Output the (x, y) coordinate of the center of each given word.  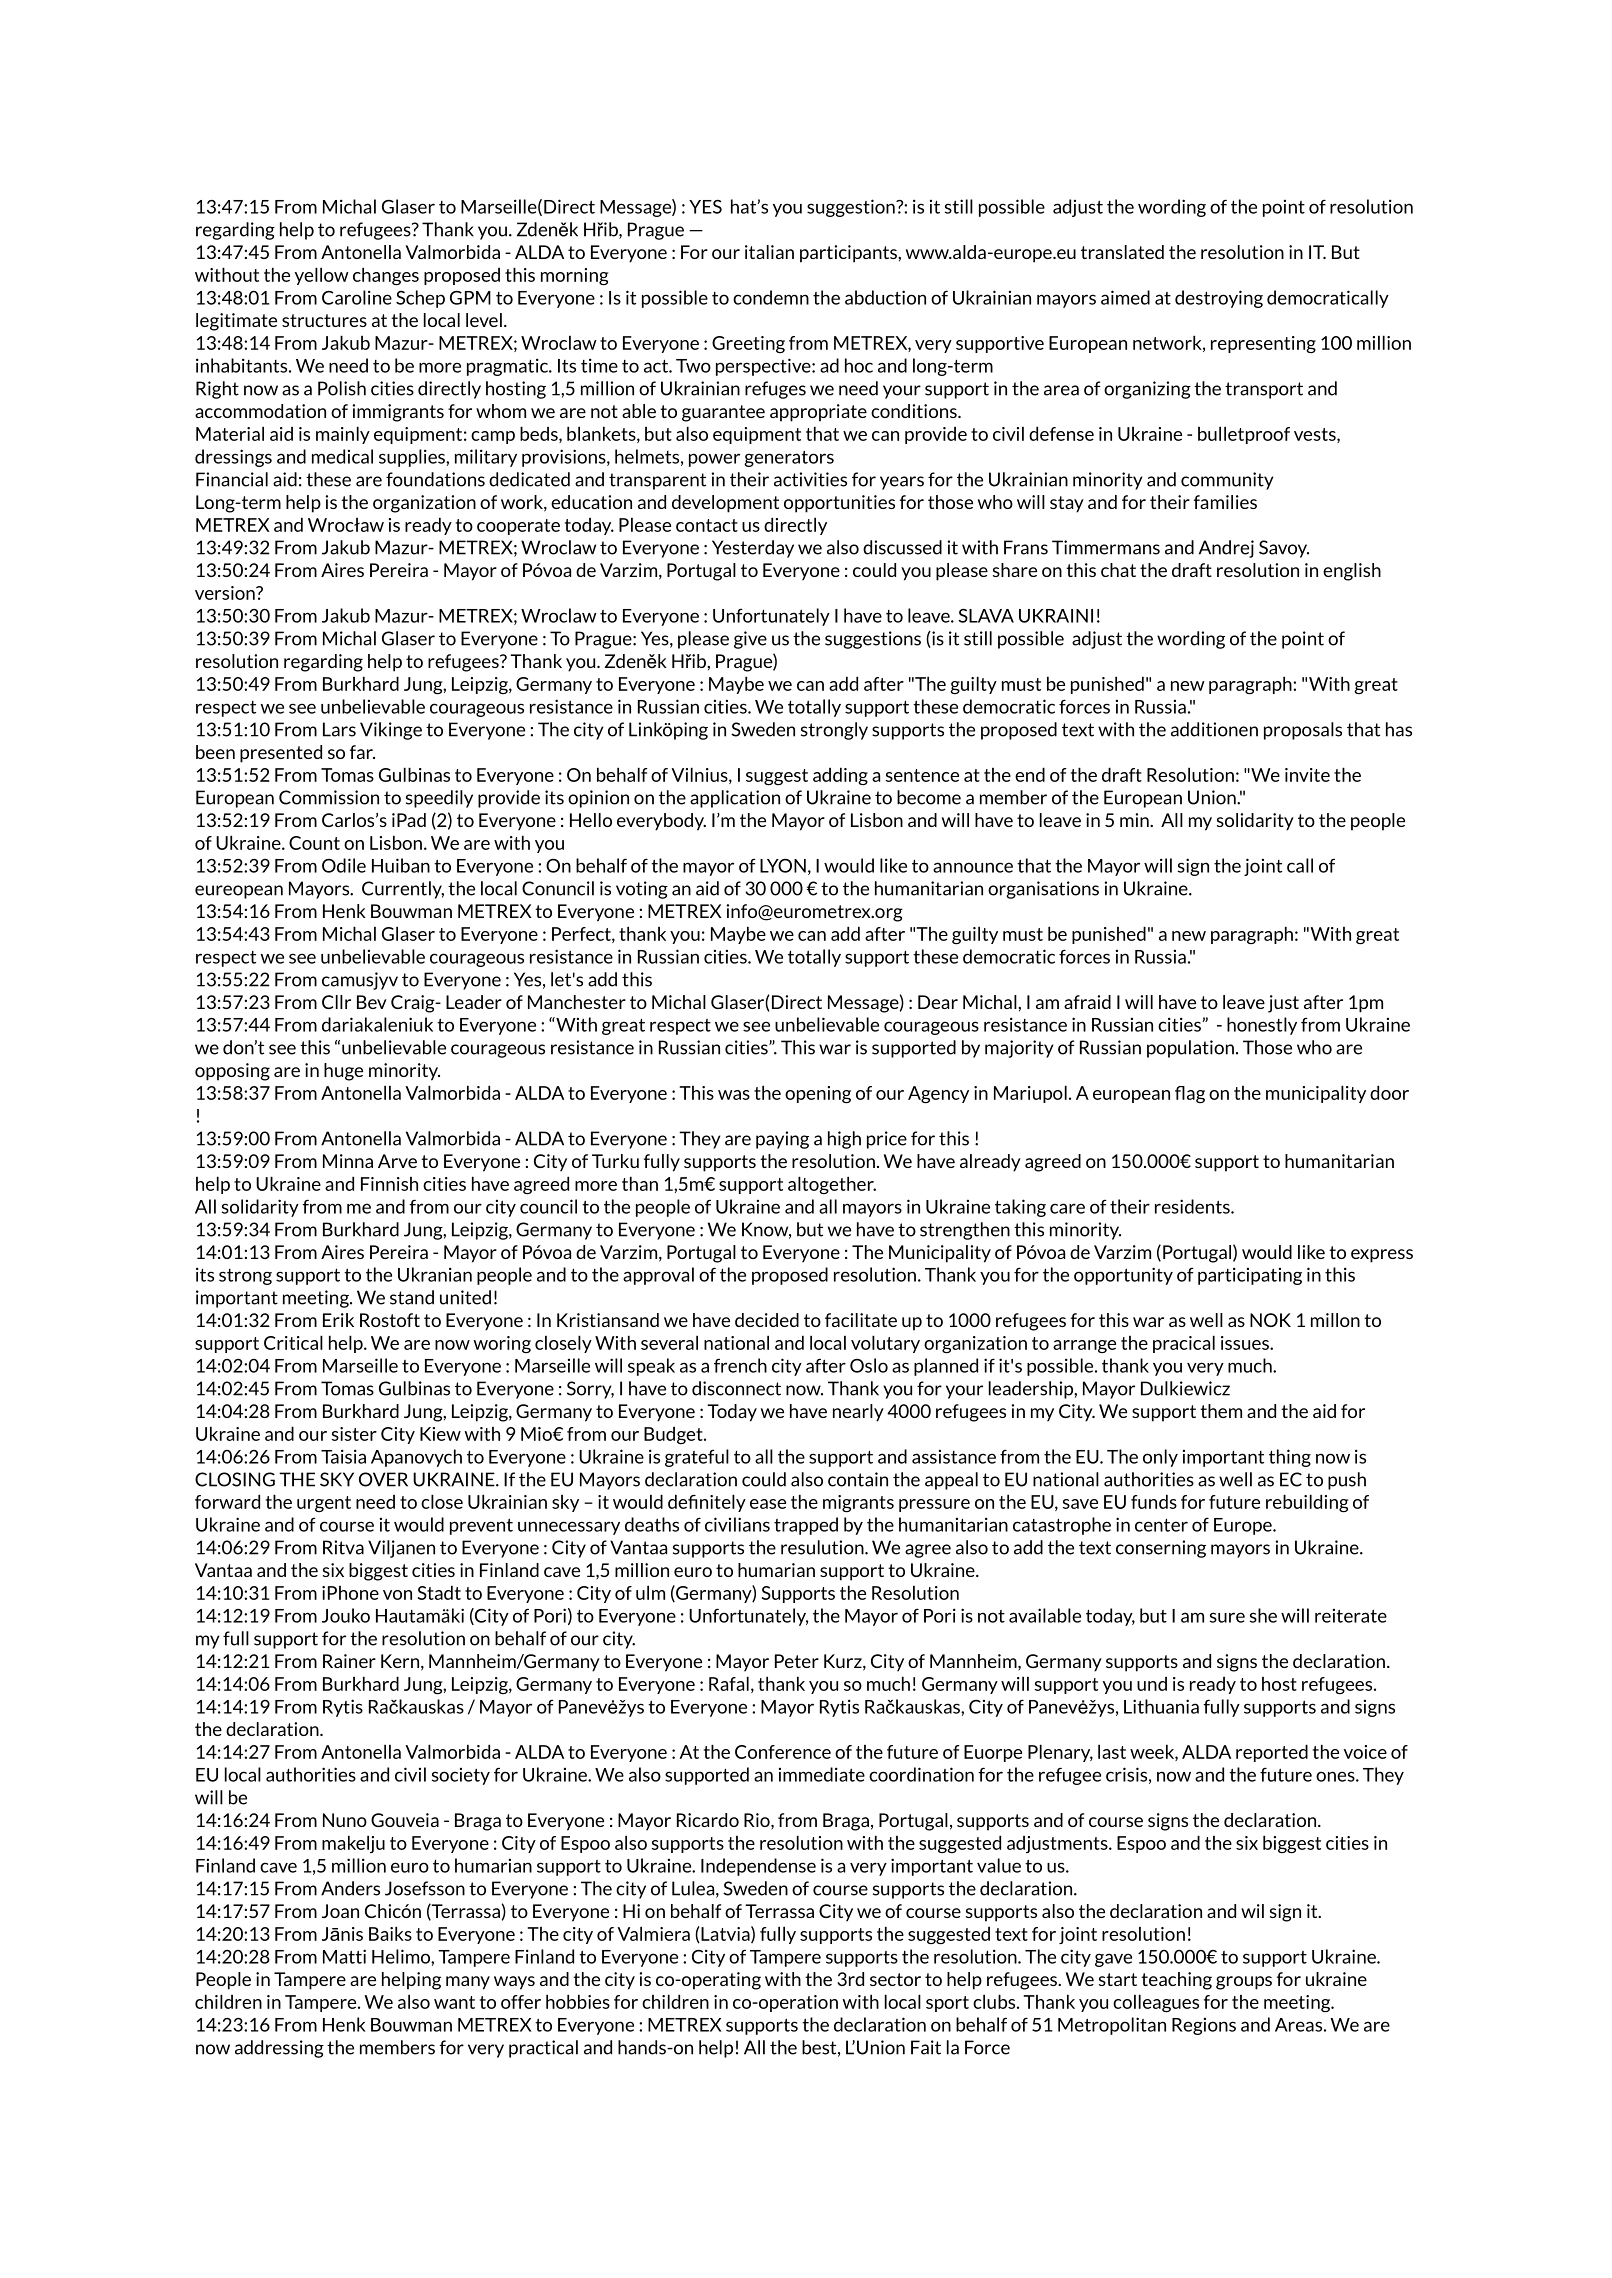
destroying (1219, 299)
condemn (771, 297)
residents (1193, 1206)
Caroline (357, 297)
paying (782, 1140)
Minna (348, 1161)
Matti (344, 1956)
